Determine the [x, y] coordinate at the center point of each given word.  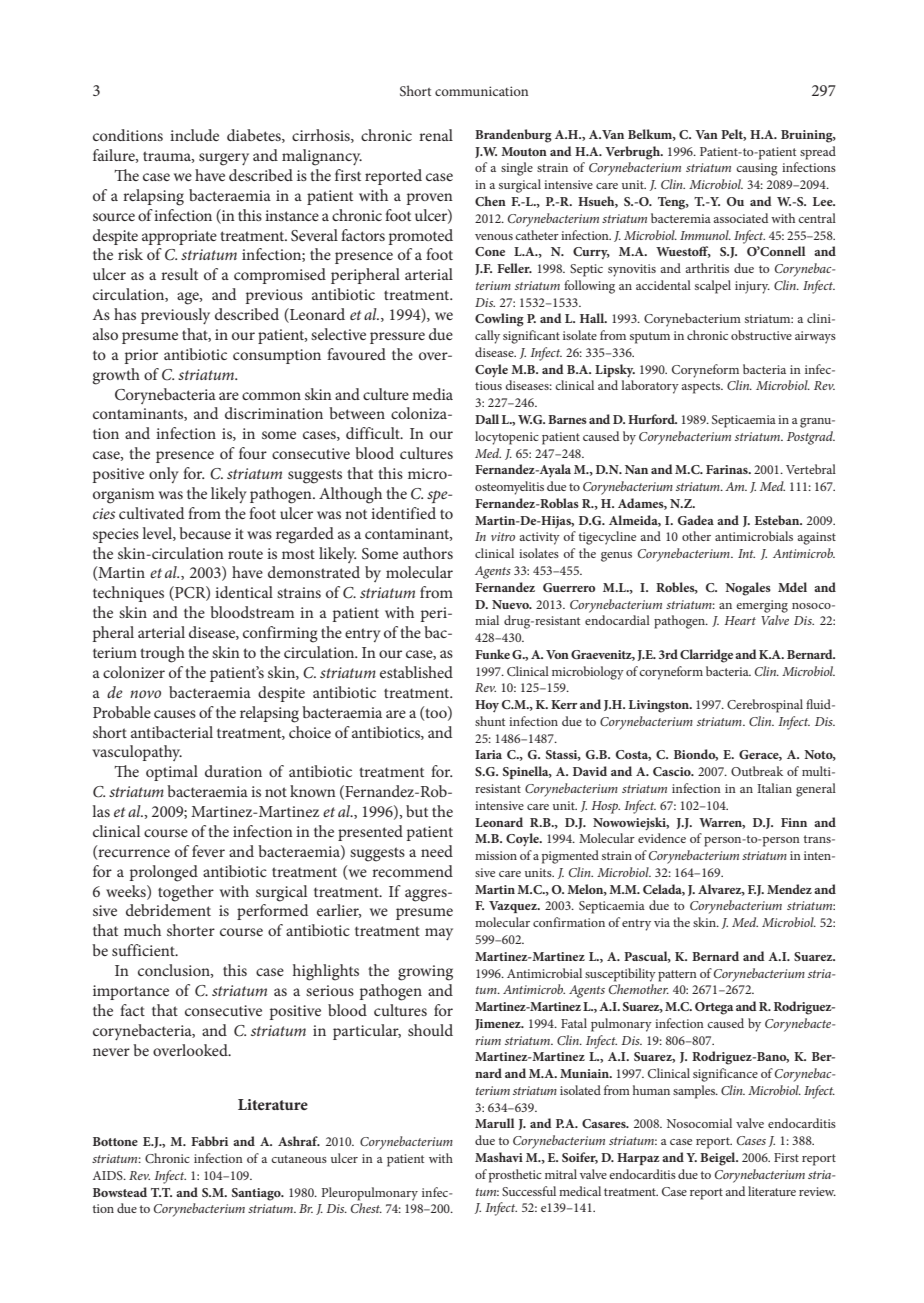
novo [145, 694]
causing [757, 169]
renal [436, 135]
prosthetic [515, 1176]
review [817, 1191]
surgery [224, 159]
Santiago [257, 1194]
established [416, 672]
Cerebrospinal [765, 706]
